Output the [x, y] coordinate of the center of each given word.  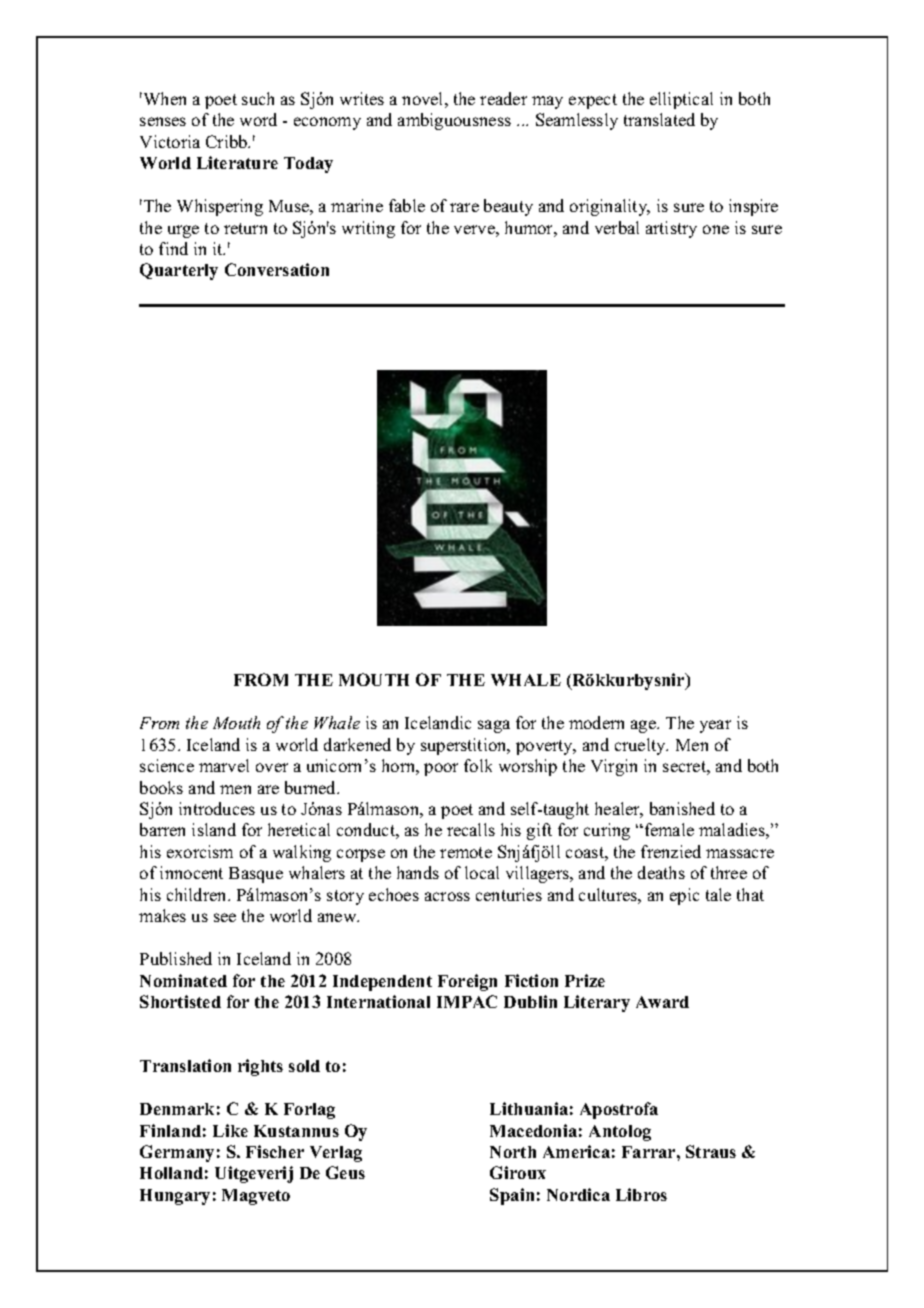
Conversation [277, 269]
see [225, 917]
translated [659, 119]
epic [684, 896]
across [447, 896]
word [258, 119]
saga [494, 726]
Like [230, 1130]
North [513, 1152]
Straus [711, 1151]
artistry [671, 229]
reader [503, 98]
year [715, 726]
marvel [224, 765]
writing [368, 229]
